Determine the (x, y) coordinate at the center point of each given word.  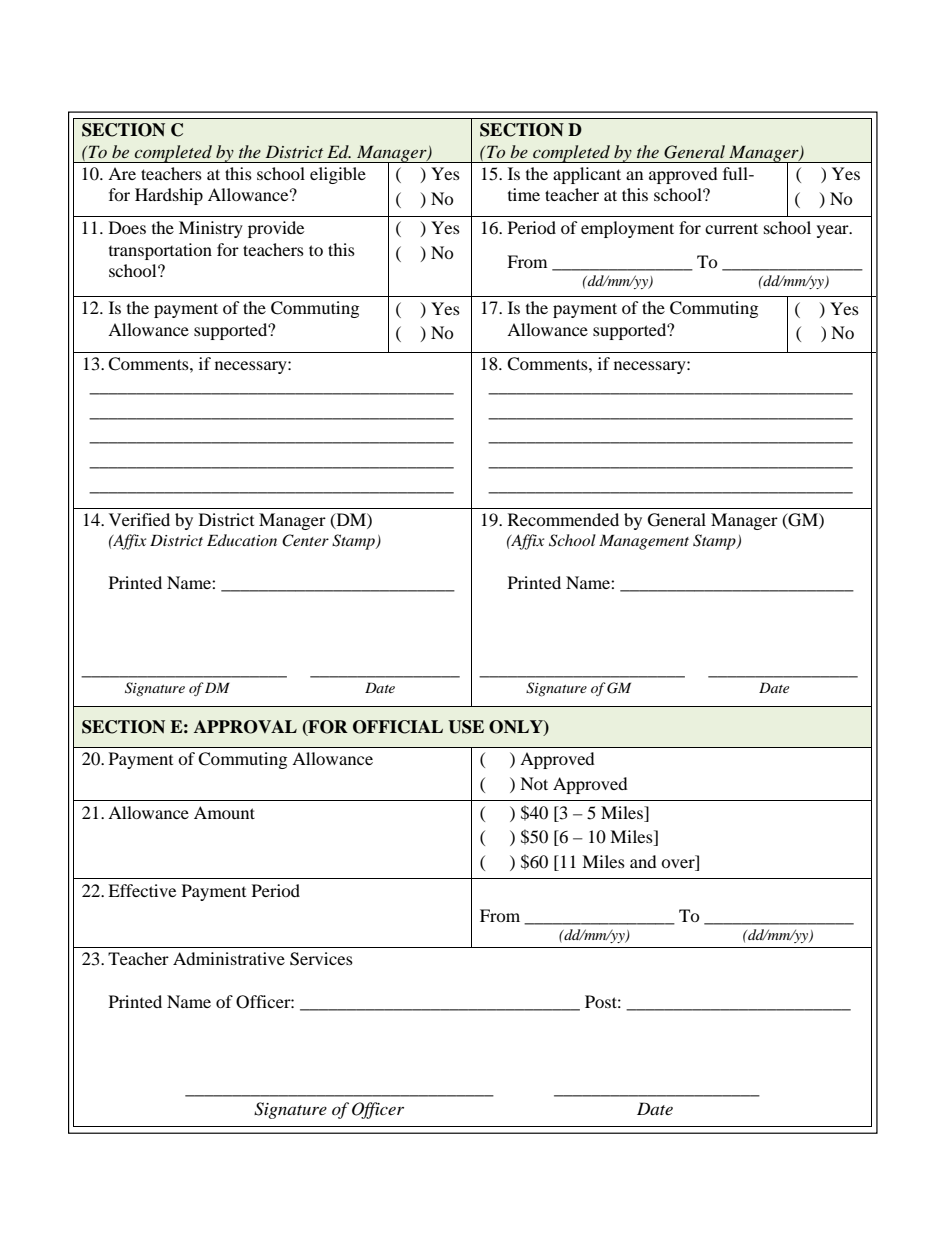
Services (321, 959)
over (679, 865)
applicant (587, 175)
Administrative (229, 958)
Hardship (169, 196)
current (731, 228)
